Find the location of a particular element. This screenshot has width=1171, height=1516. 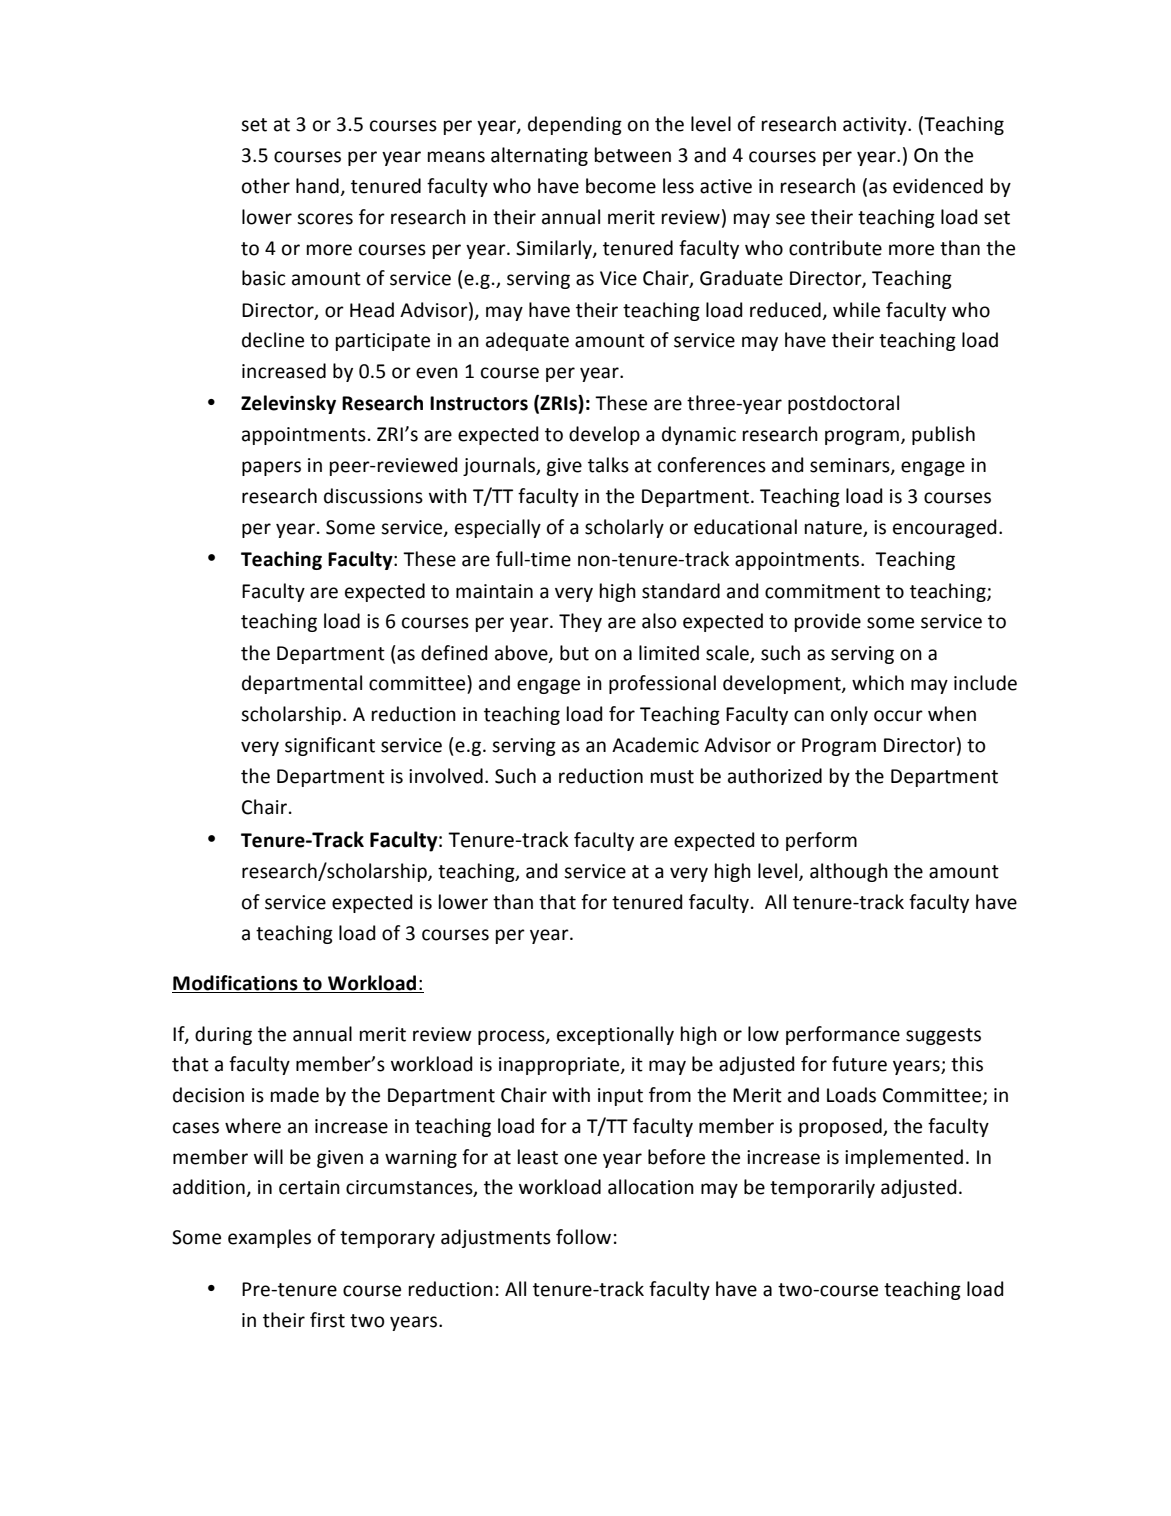

first is located at coordinates (327, 1320).
